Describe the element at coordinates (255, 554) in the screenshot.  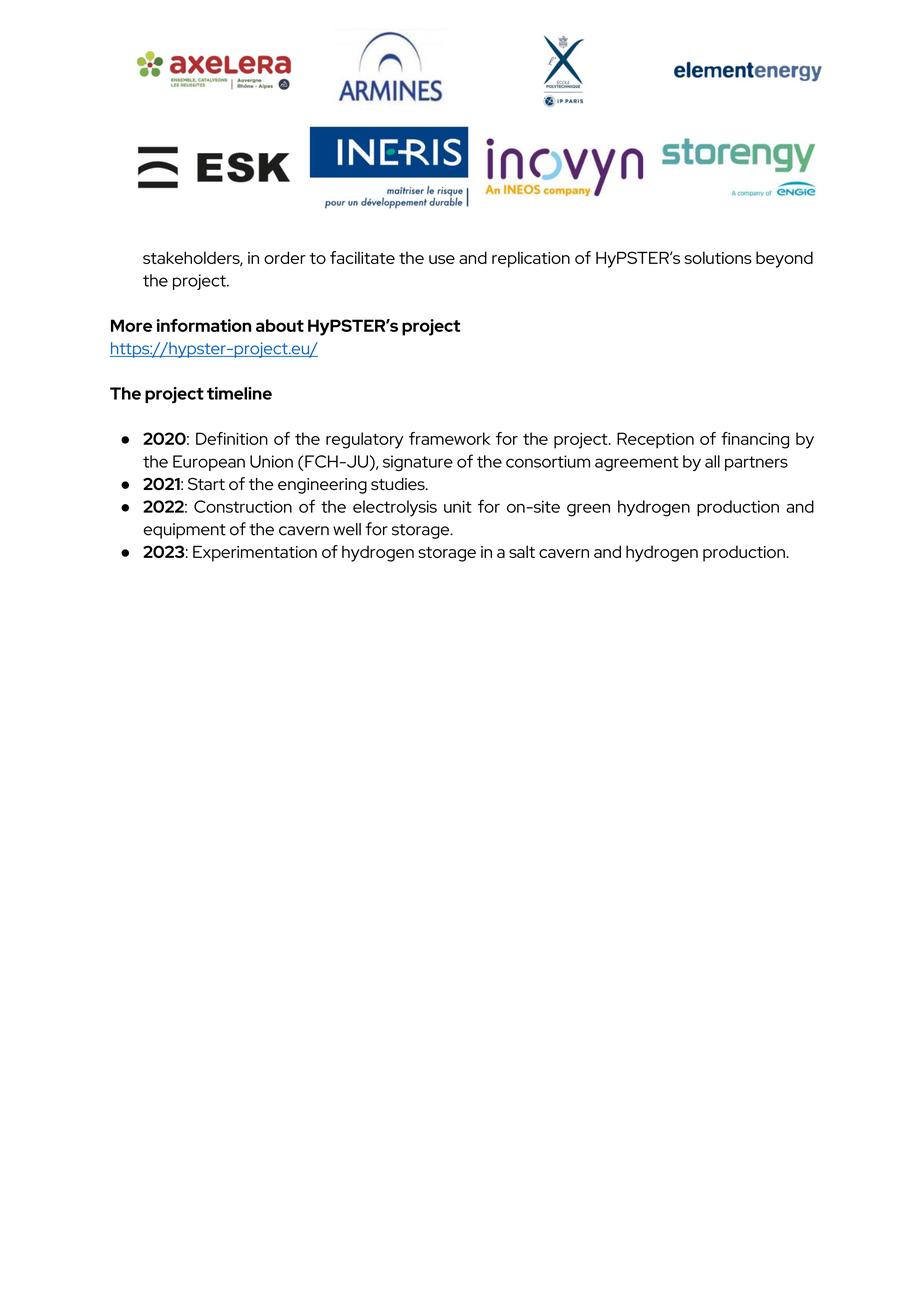
I see `Experimentation` at that location.
